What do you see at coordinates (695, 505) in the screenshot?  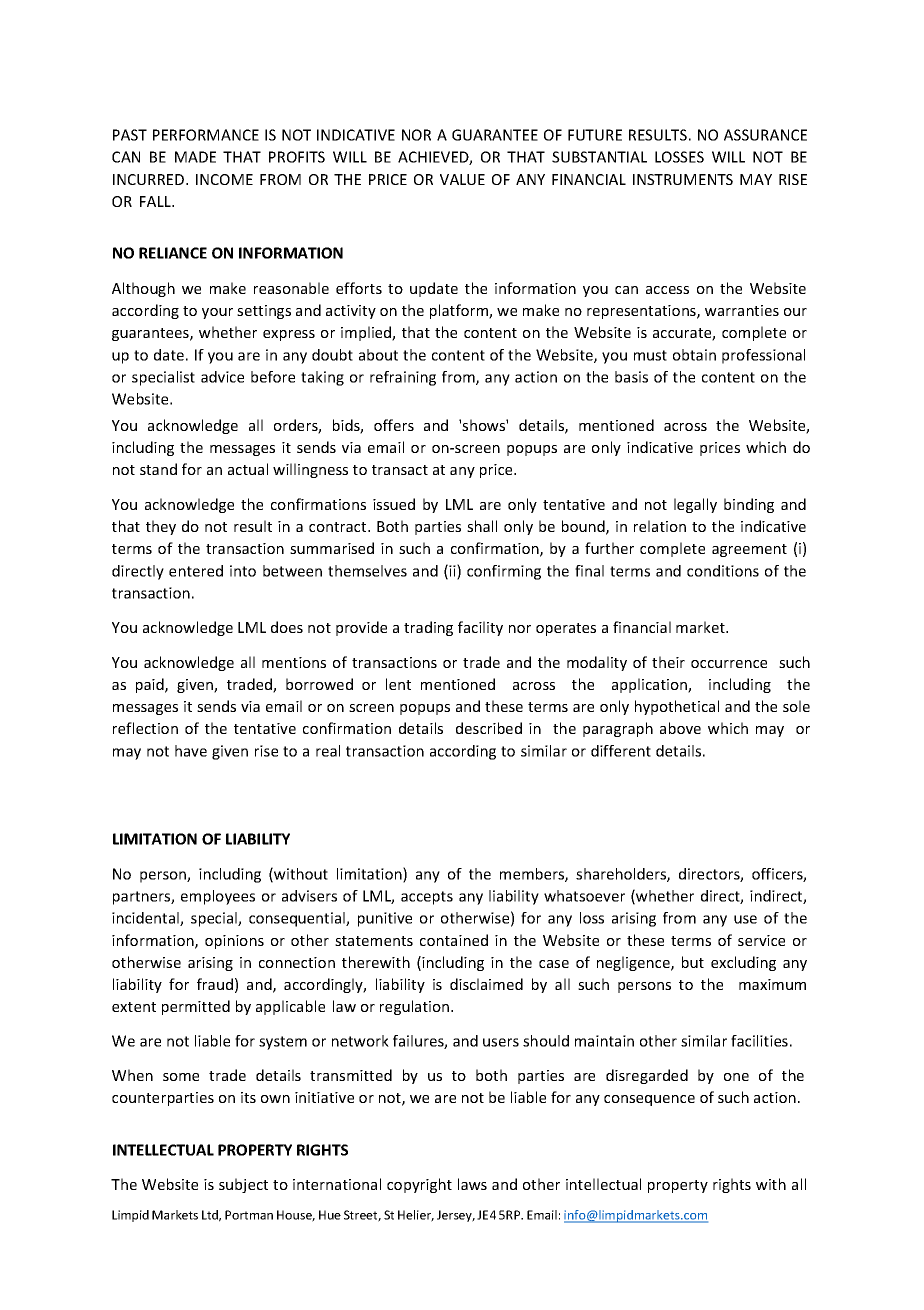 I see `legally` at bounding box center [695, 505].
